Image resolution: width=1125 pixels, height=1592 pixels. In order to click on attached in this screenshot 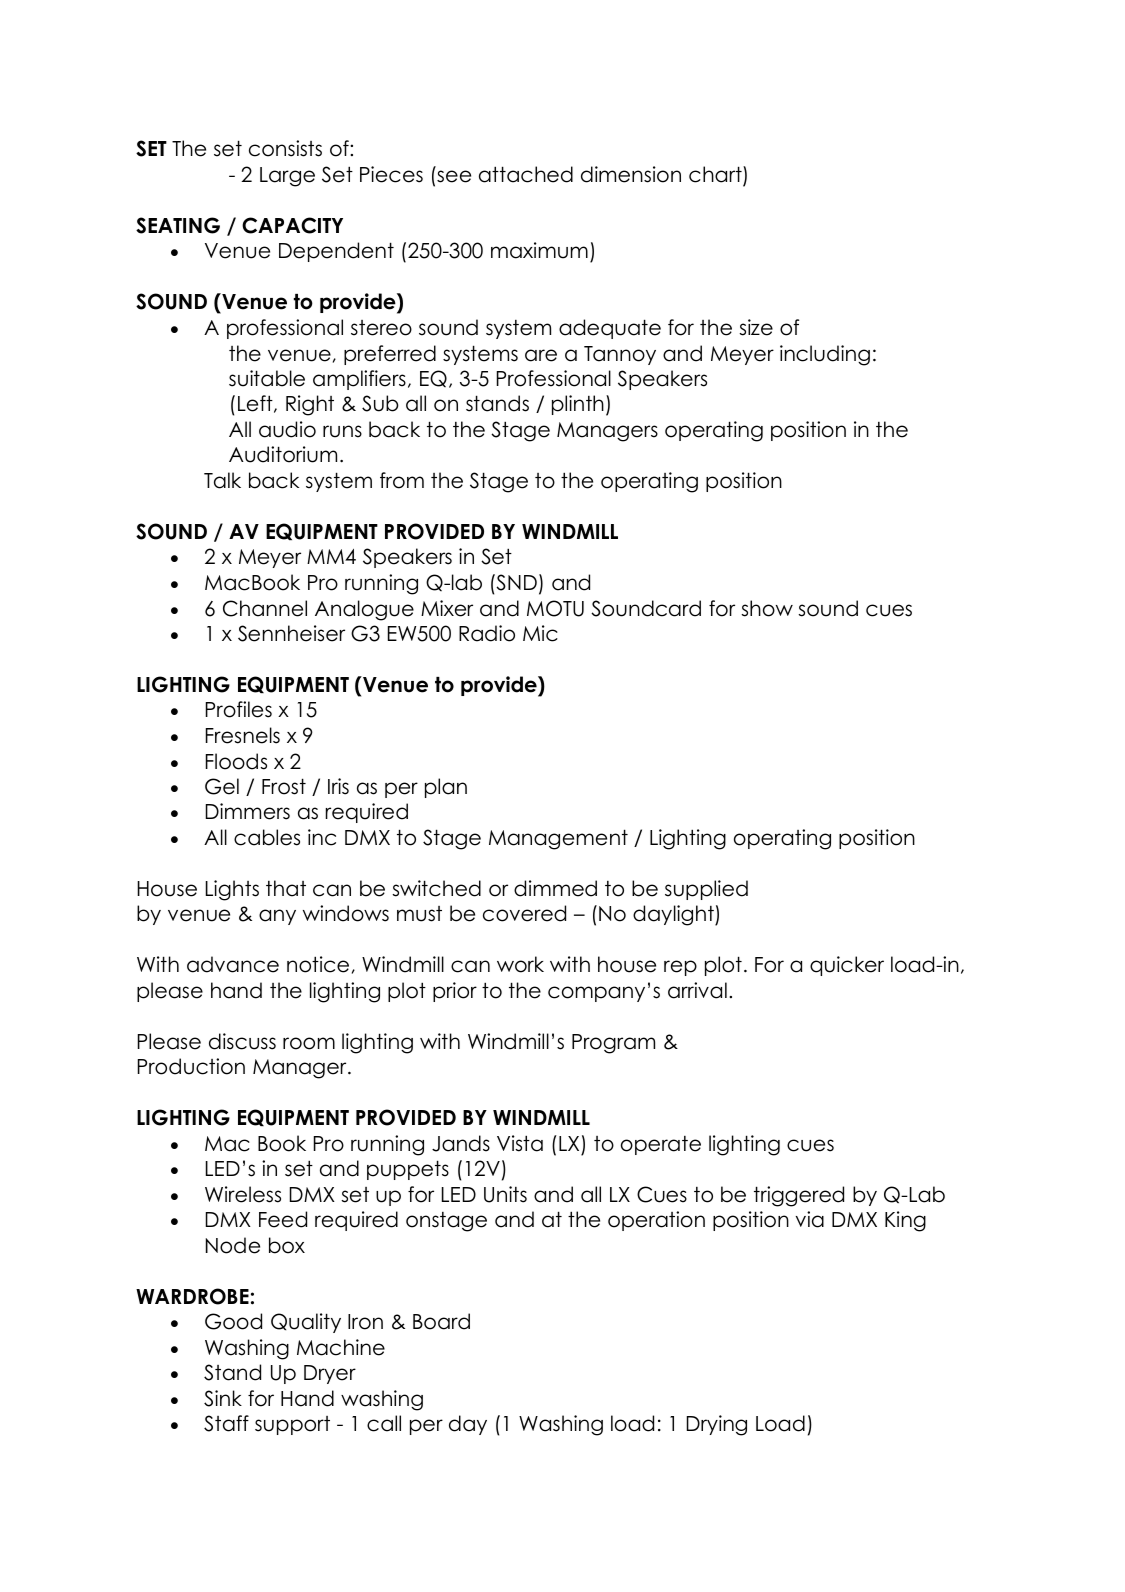, I will do `click(526, 174)`.
